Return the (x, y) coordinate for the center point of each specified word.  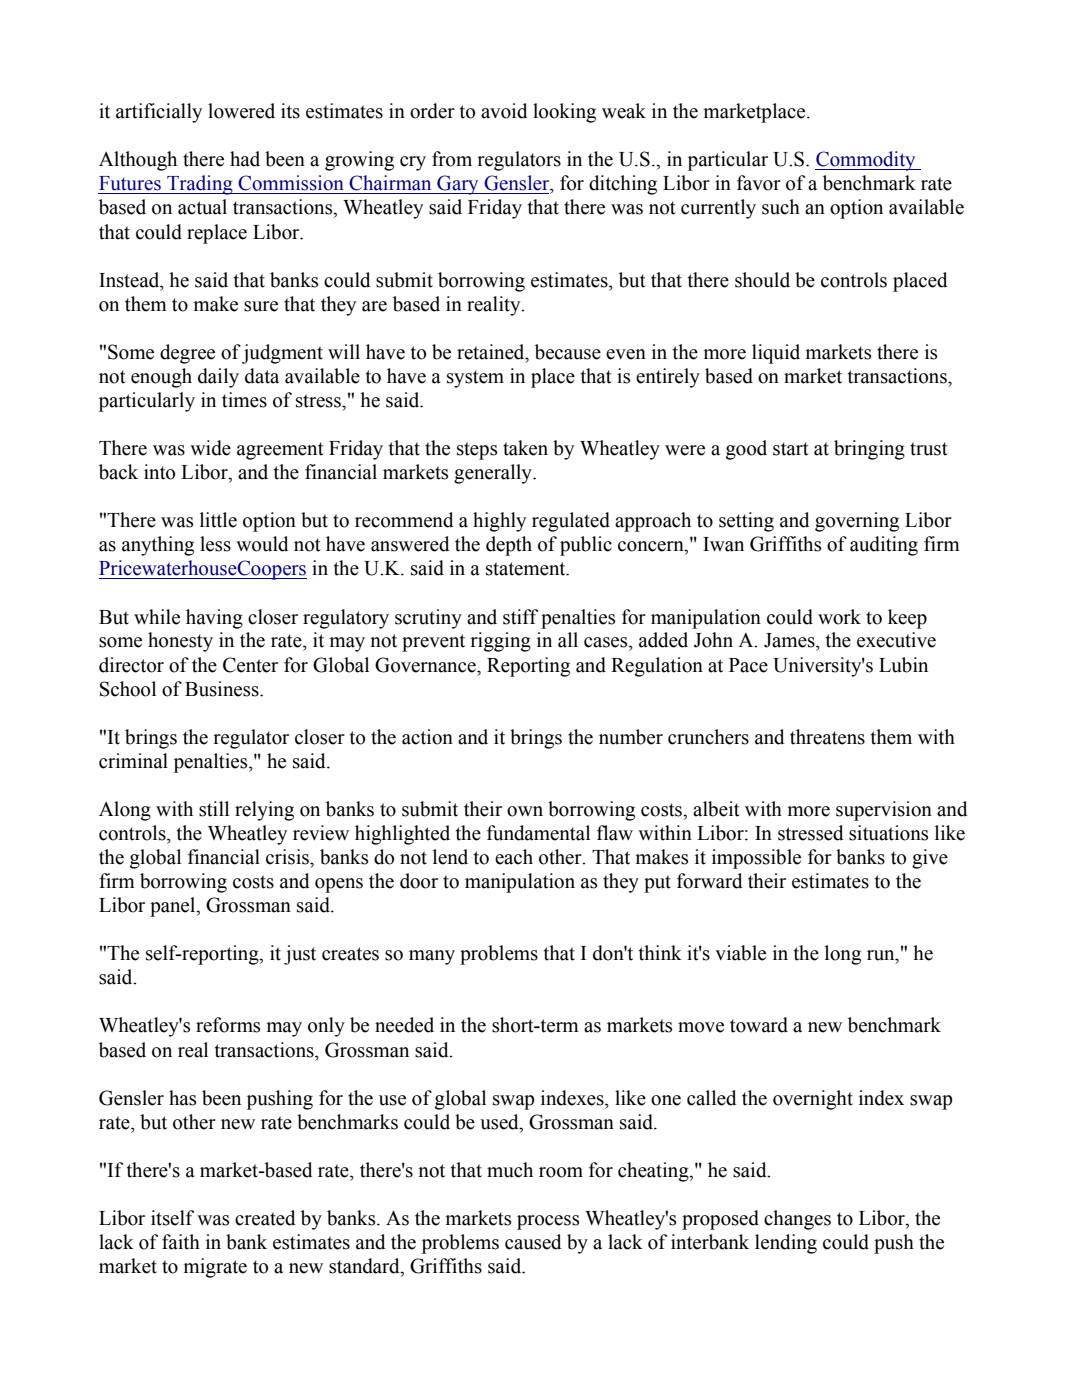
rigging (500, 642)
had (245, 159)
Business (223, 689)
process (548, 1222)
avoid (504, 111)
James (790, 640)
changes (797, 1220)
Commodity (866, 161)
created (265, 1218)
